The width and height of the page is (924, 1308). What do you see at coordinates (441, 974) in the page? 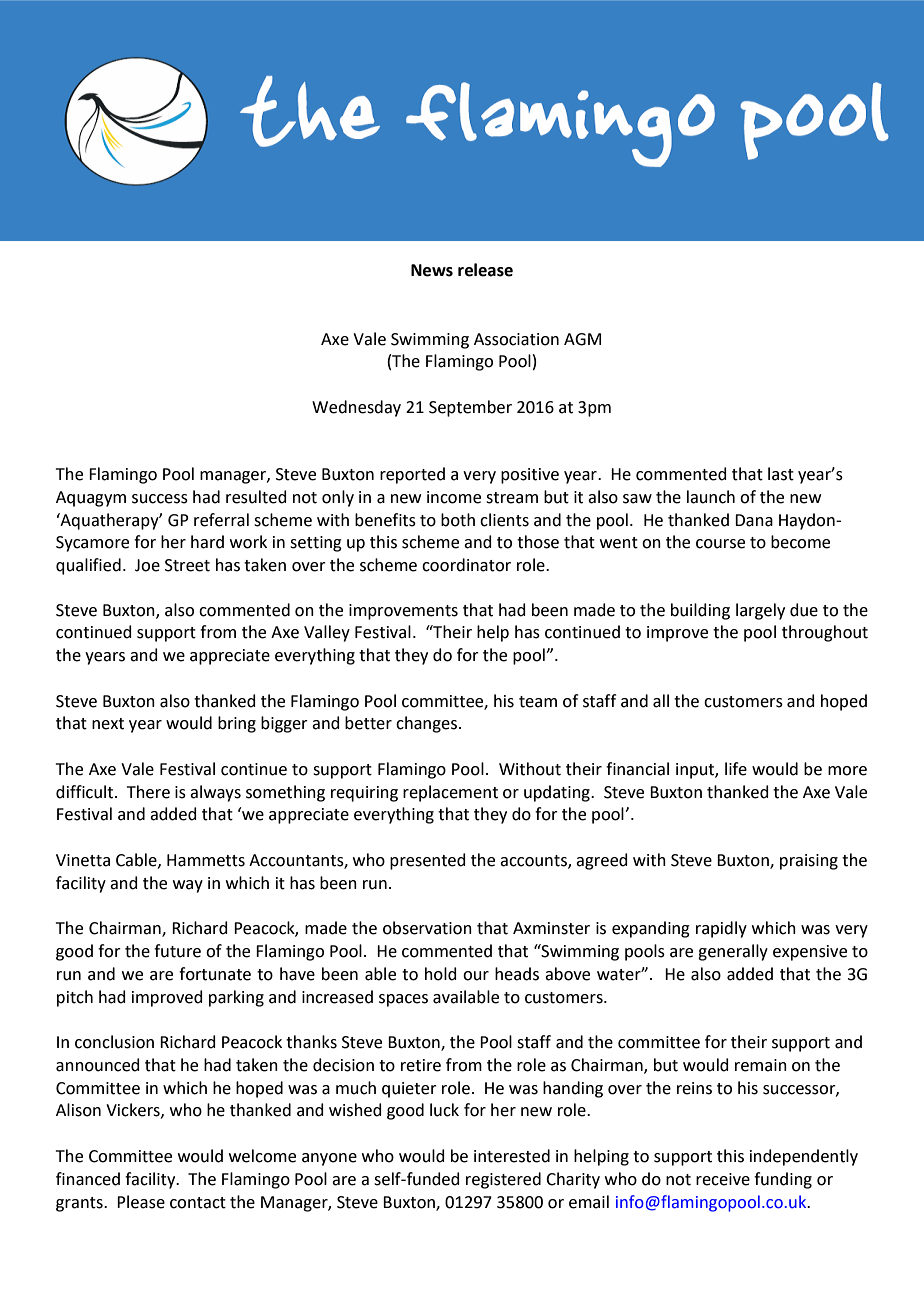
I see `hold` at bounding box center [441, 974].
